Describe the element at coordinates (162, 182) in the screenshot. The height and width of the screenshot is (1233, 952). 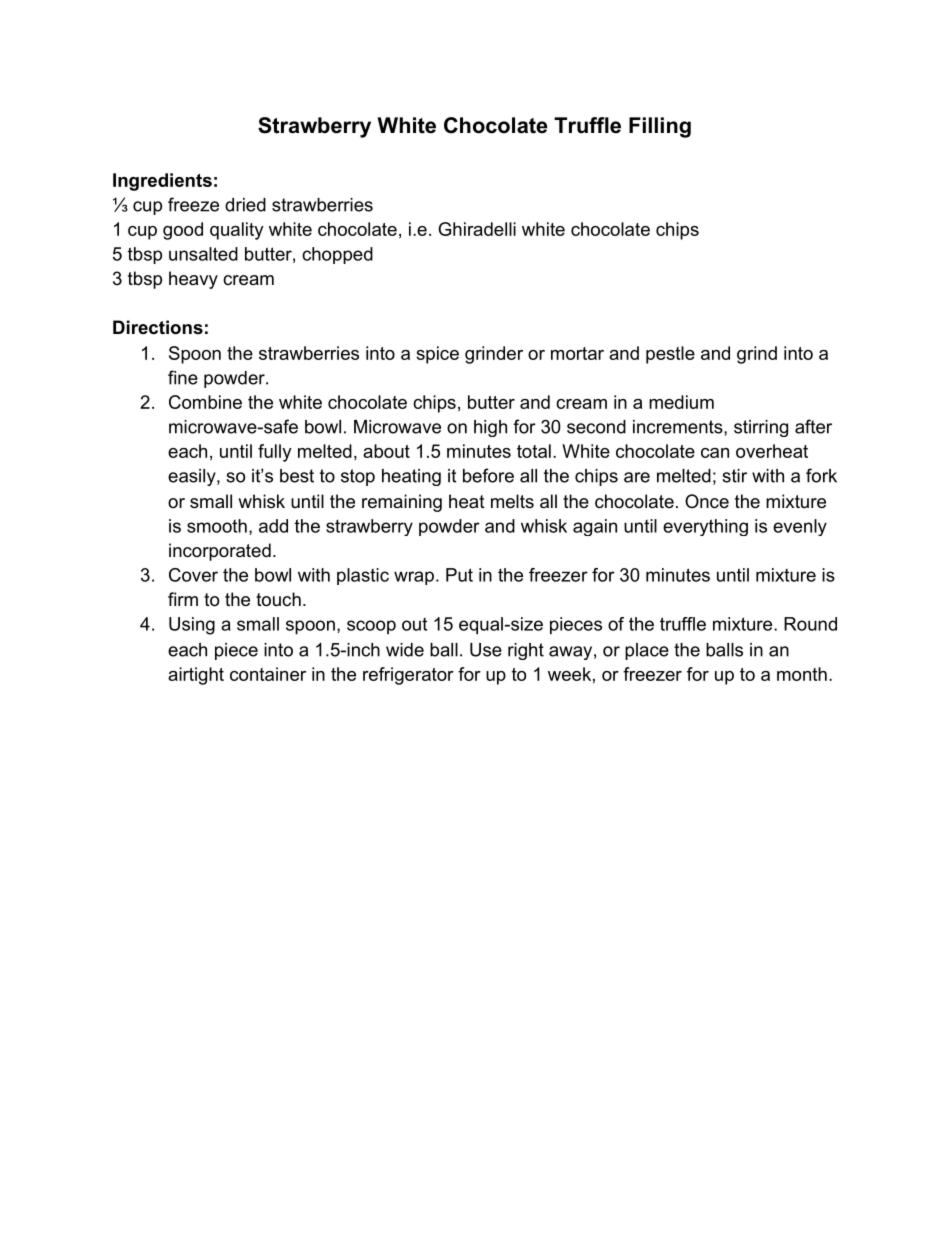
I see `Ingredients` at that location.
